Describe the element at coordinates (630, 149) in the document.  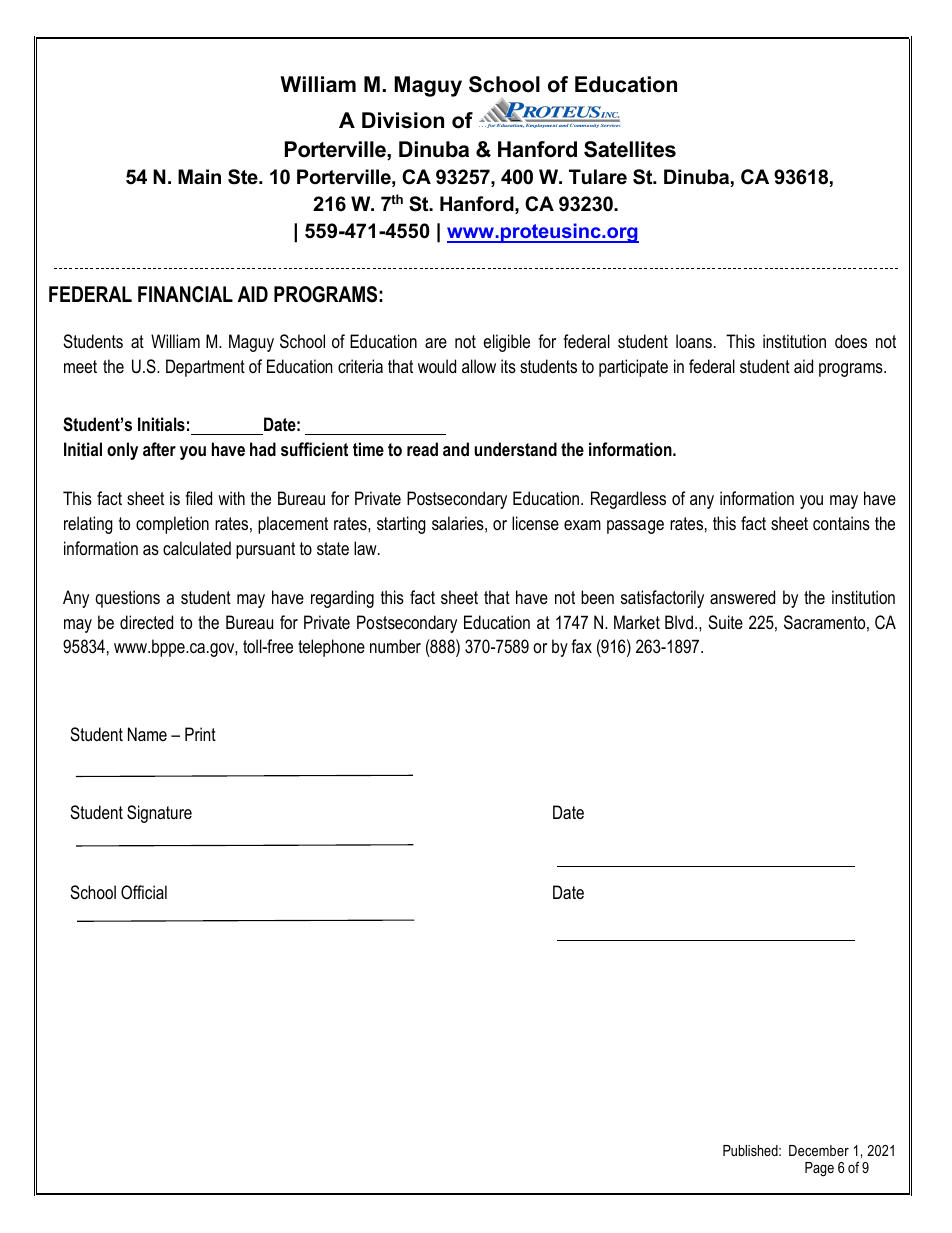
I see `Satellites` at that location.
